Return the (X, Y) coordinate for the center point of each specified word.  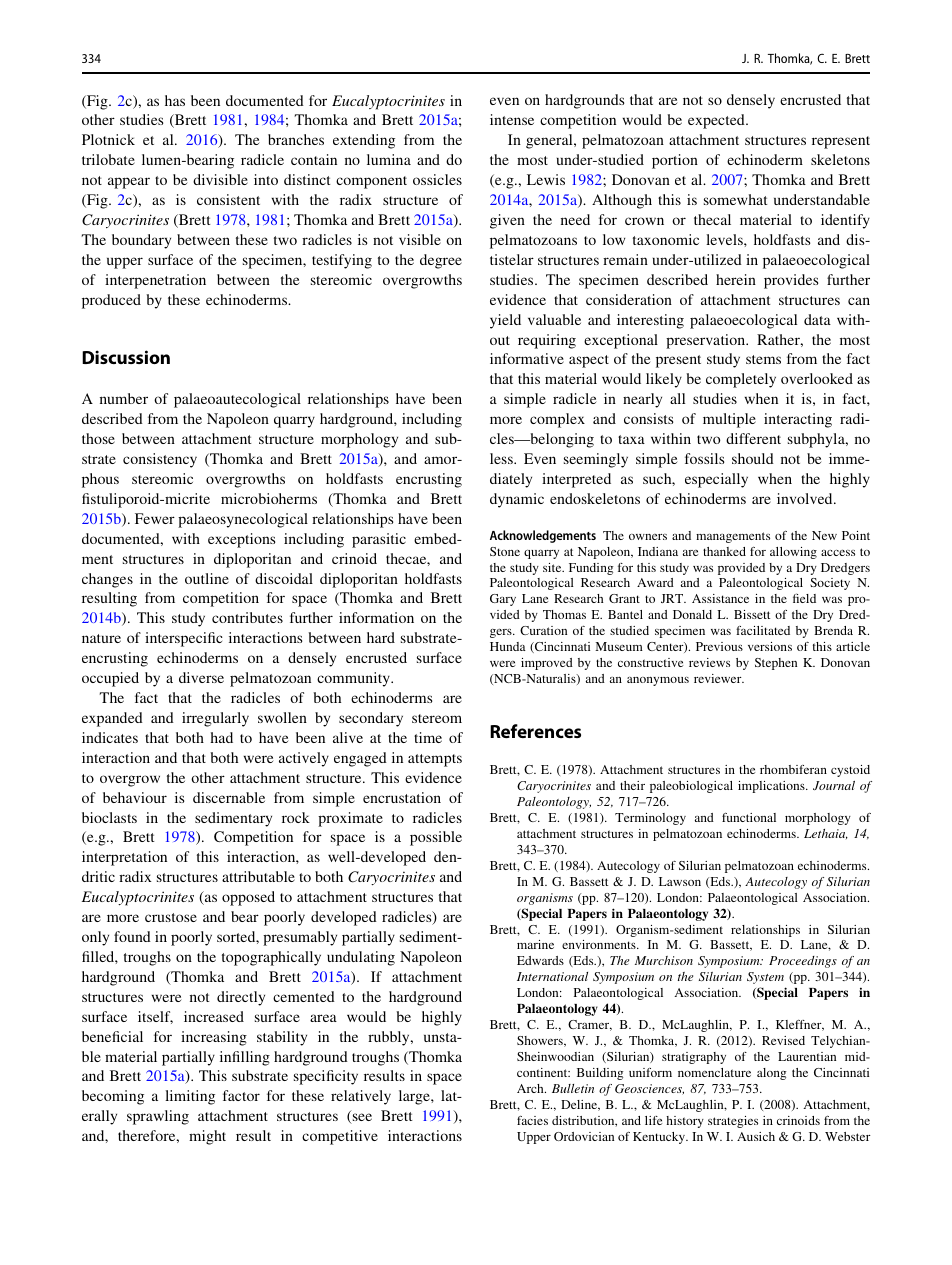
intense (512, 119)
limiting (190, 1097)
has (175, 100)
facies (532, 1120)
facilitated (763, 630)
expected (717, 121)
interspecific (184, 639)
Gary (503, 600)
